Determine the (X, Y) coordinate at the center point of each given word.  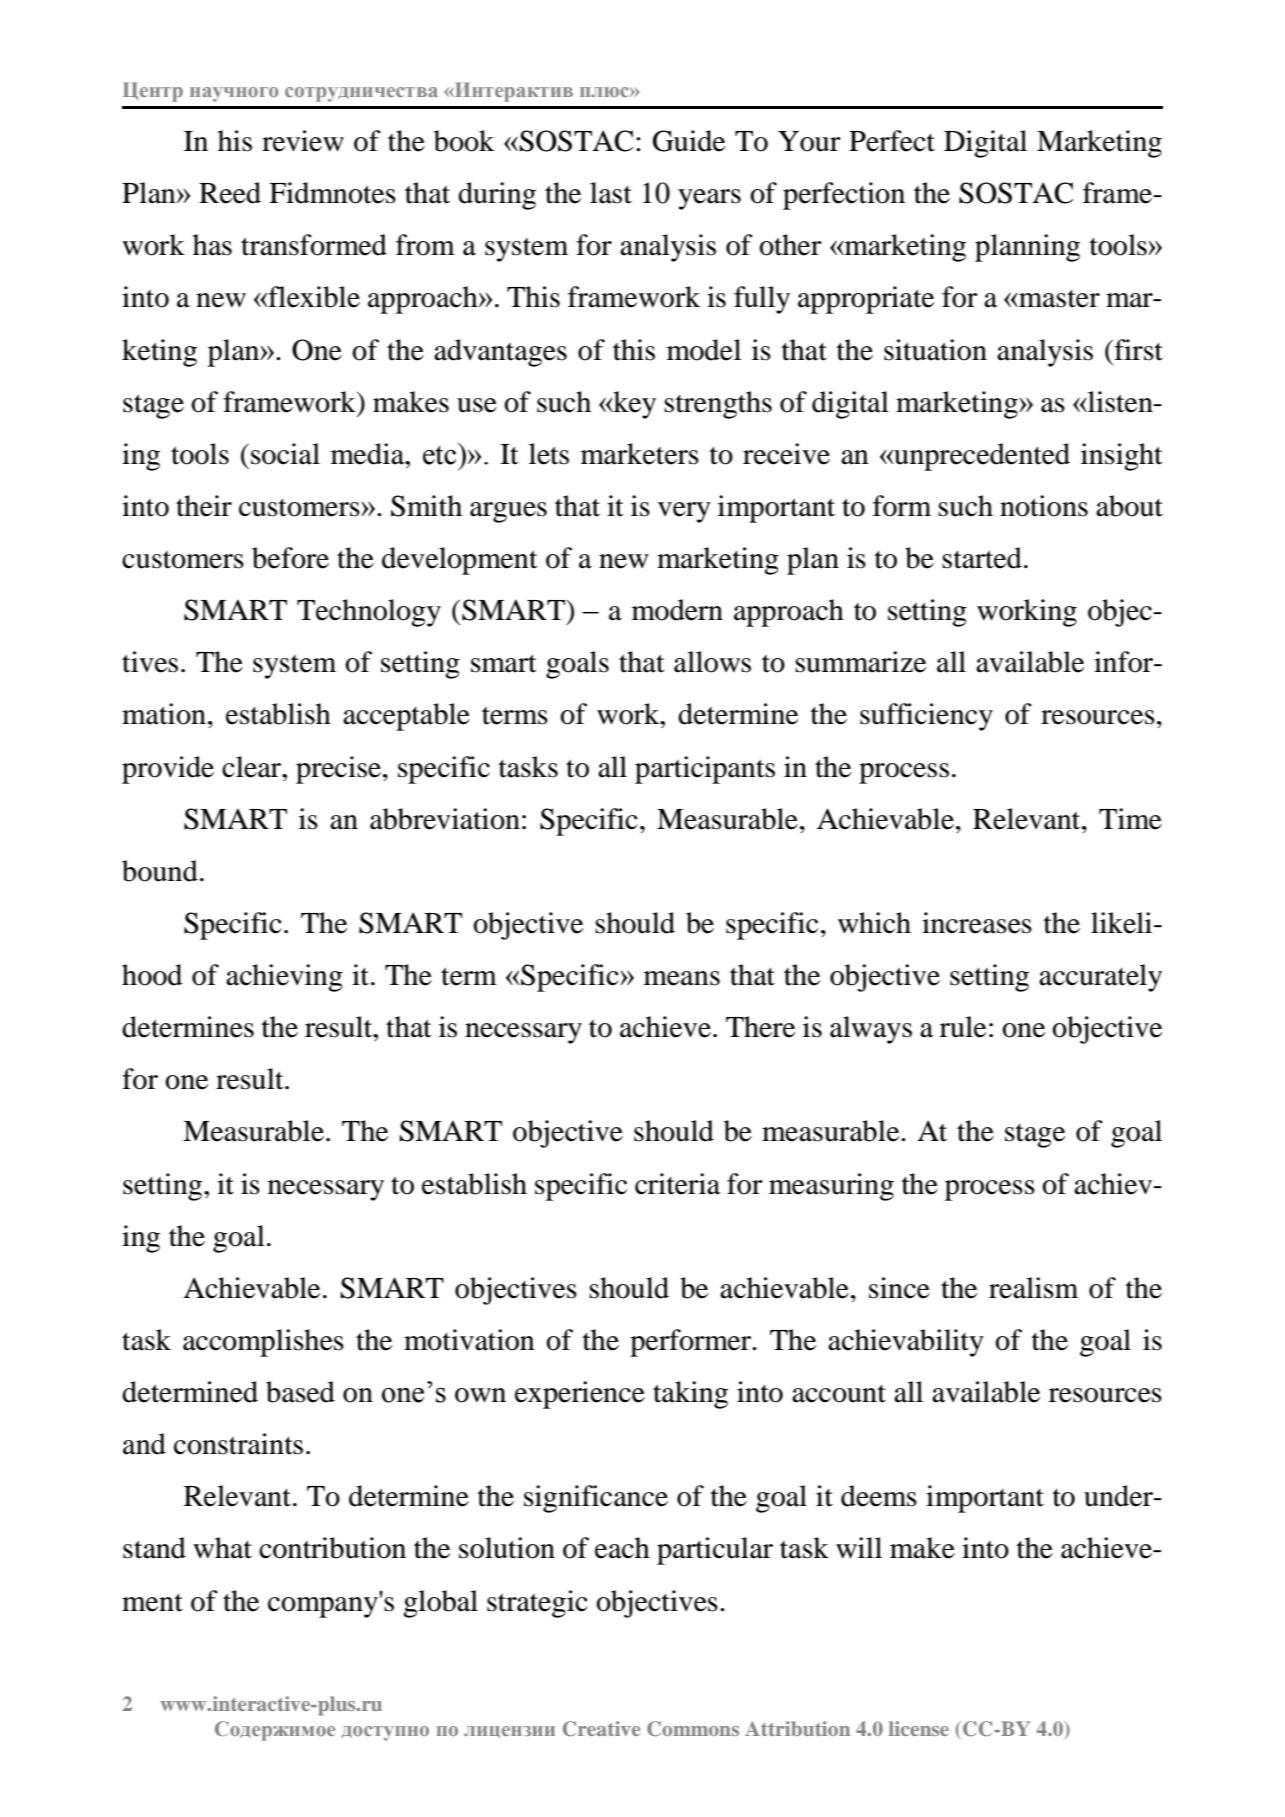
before (290, 558)
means (682, 978)
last (611, 193)
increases (977, 923)
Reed (230, 193)
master (1058, 299)
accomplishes (263, 1343)
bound (160, 871)
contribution (332, 1548)
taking (690, 1395)
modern (677, 610)
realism (1033, 1288)
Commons (693, 1729)
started (982, 558)
